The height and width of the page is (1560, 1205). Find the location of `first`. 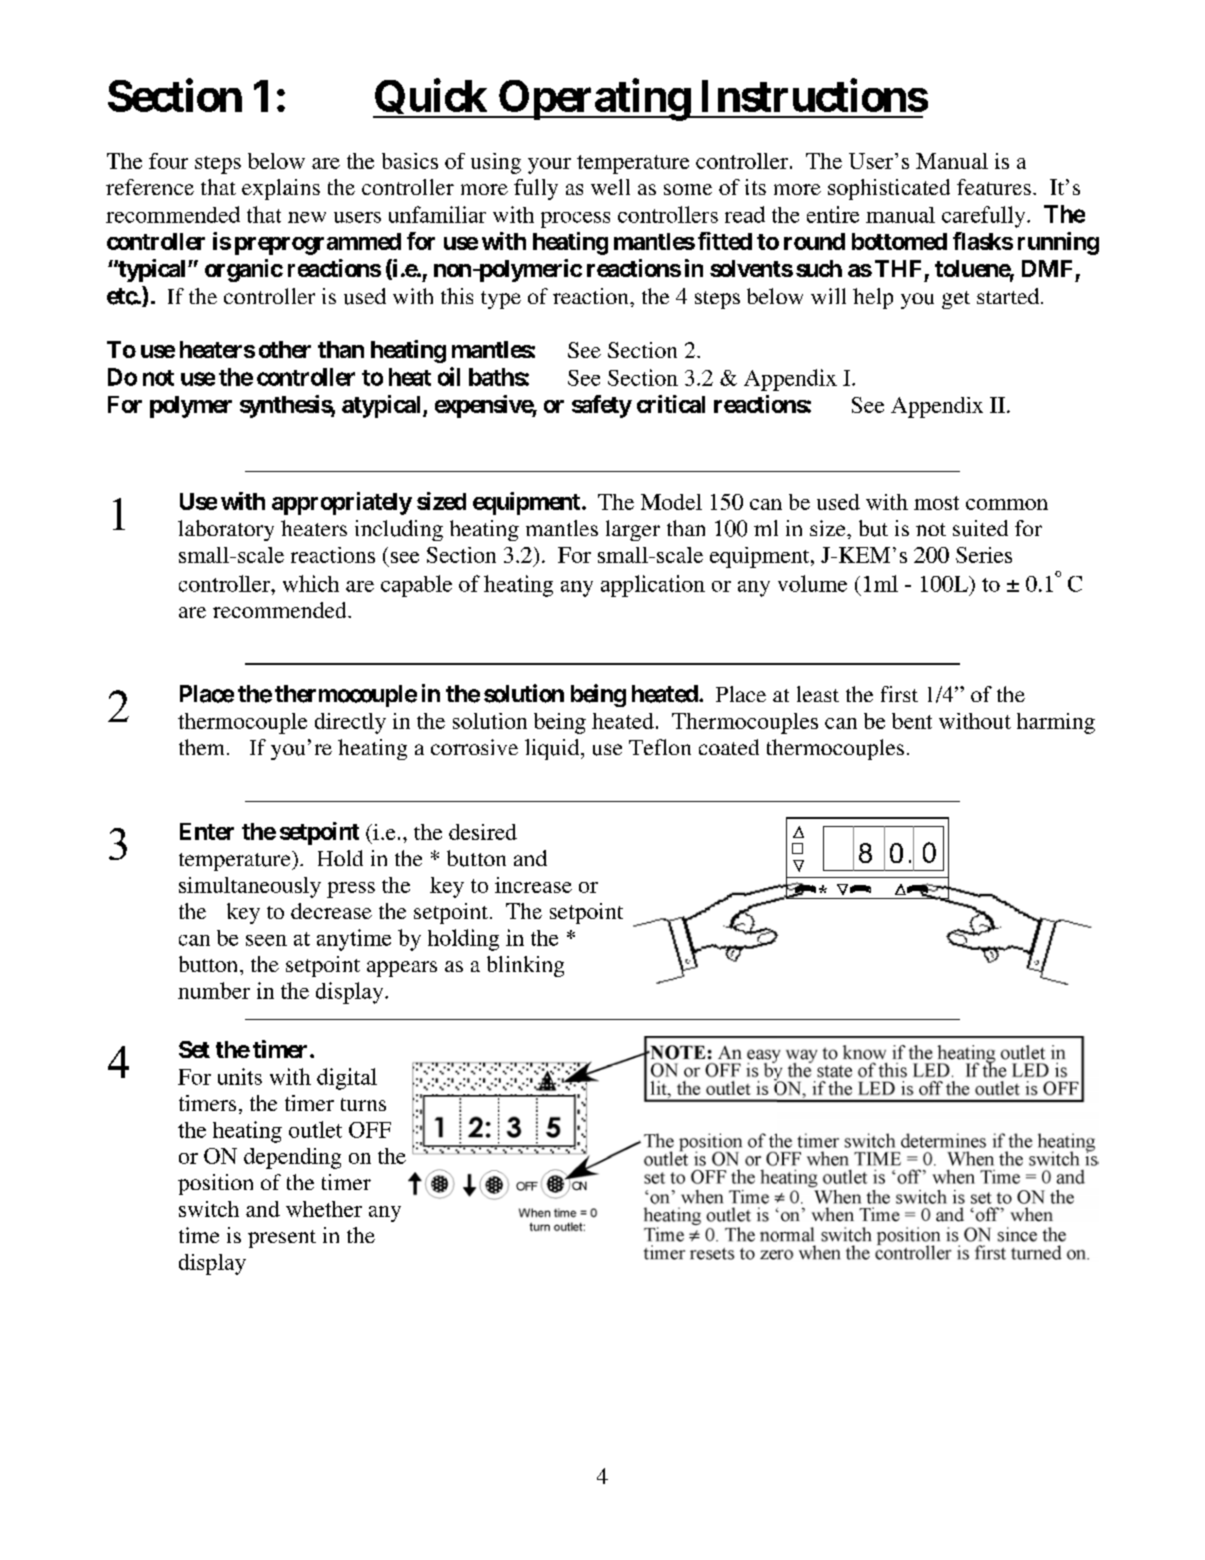

first is located at coordinates (899, 694).
